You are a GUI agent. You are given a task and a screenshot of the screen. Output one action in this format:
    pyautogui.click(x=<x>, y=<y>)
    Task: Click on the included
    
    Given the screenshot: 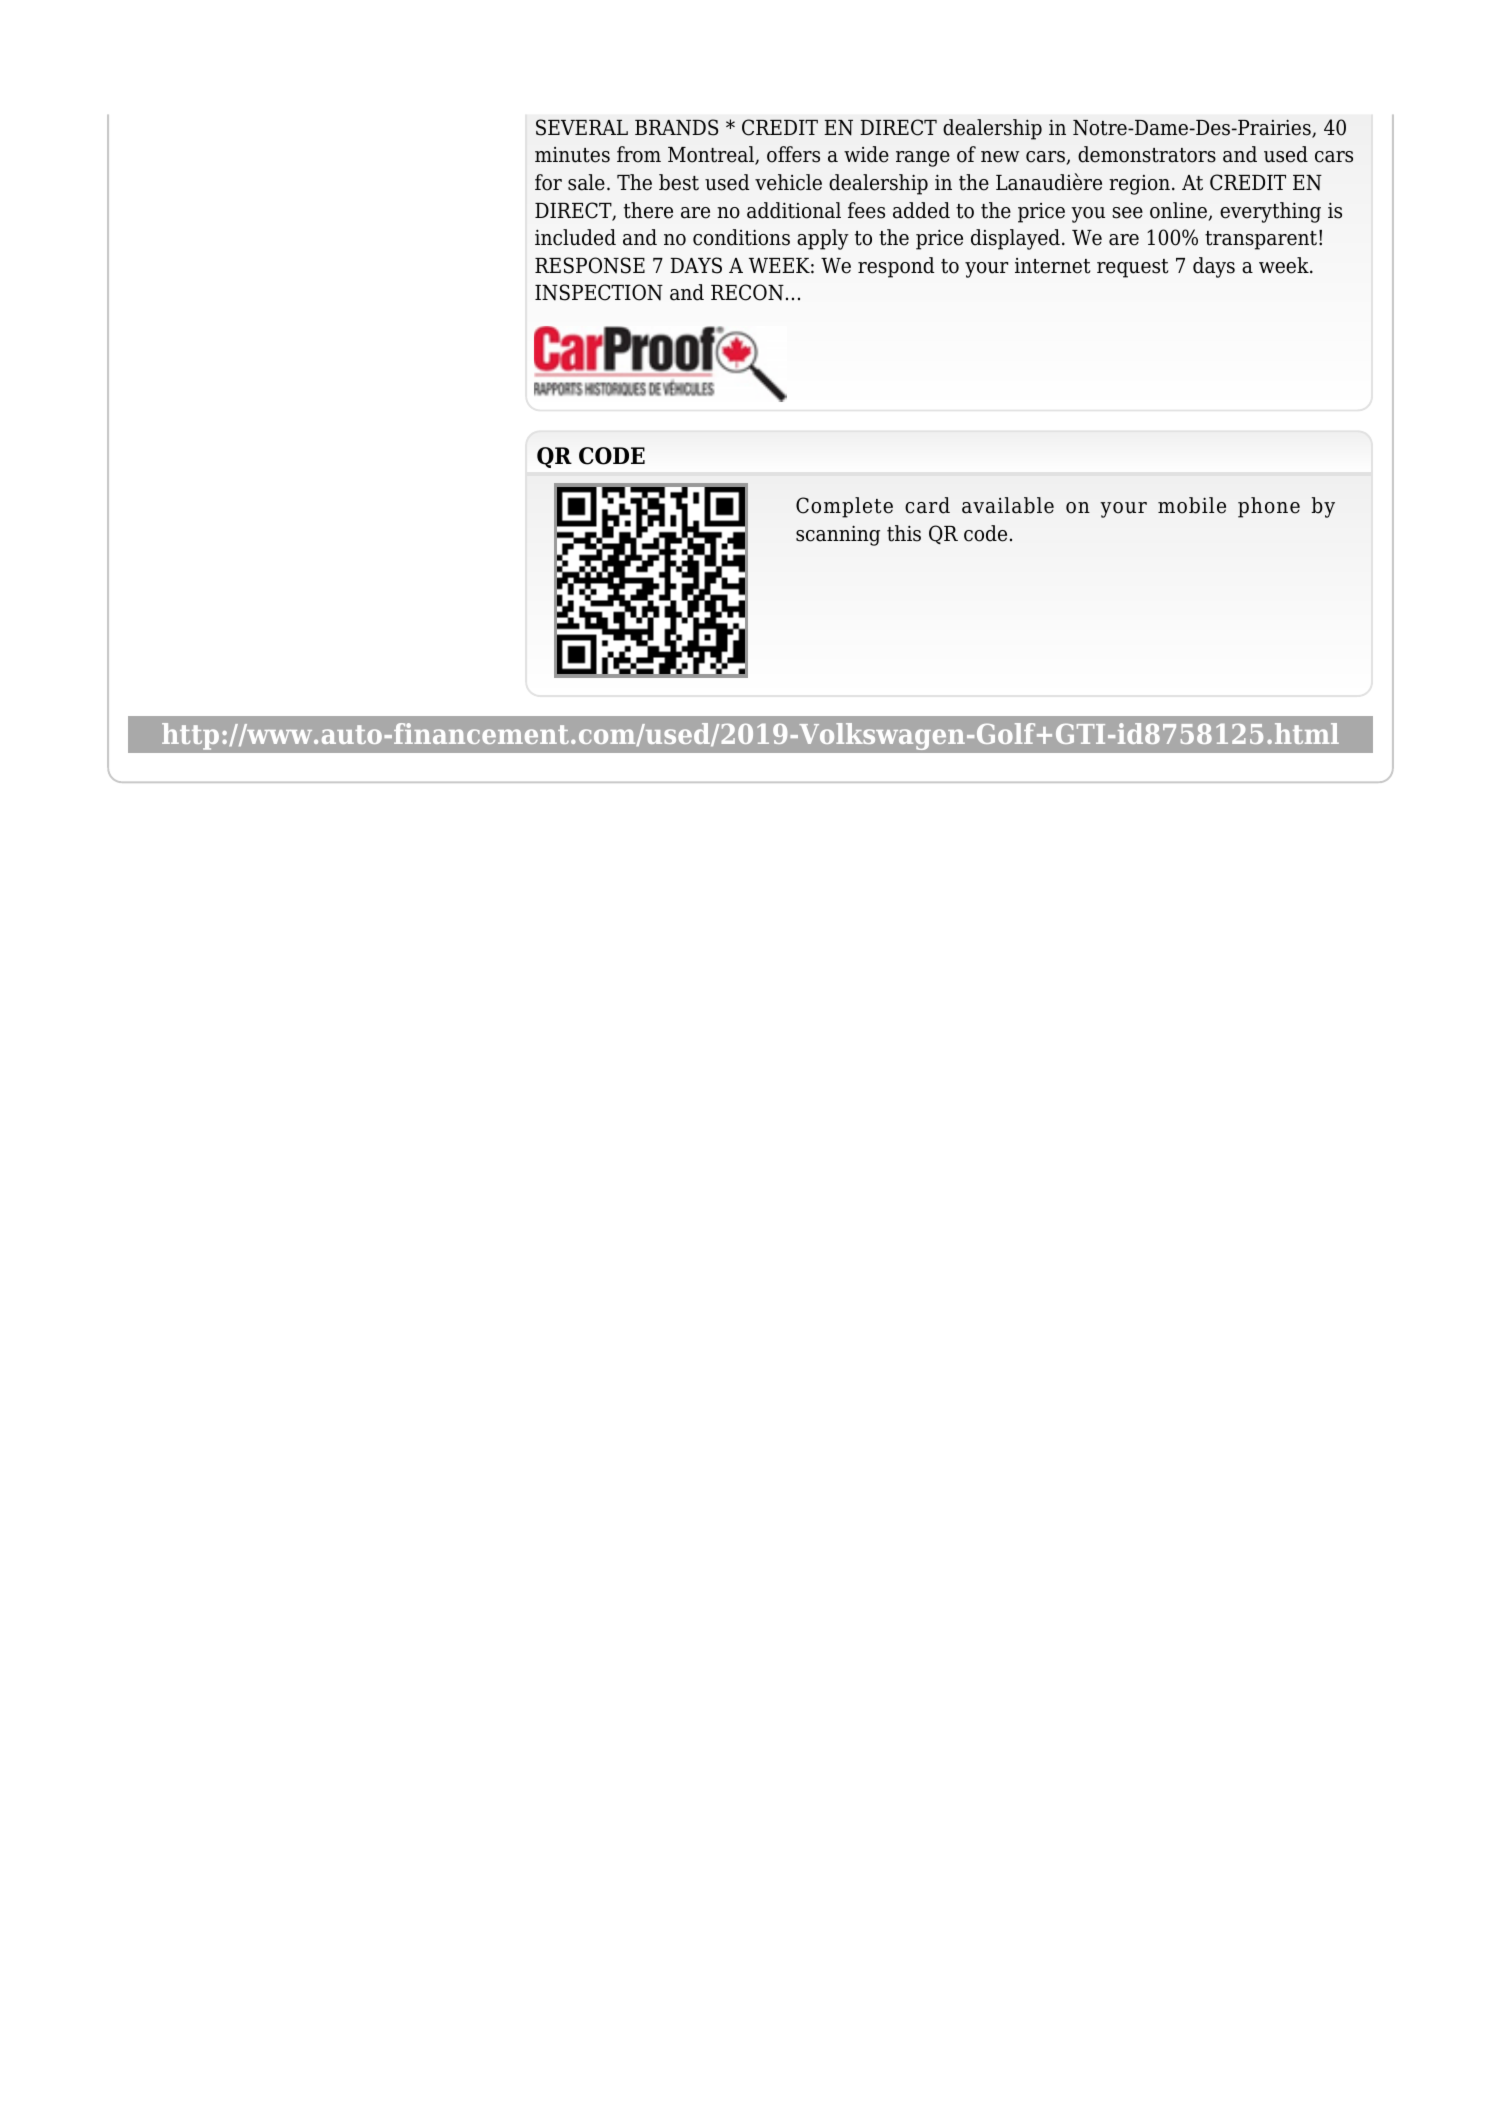 What is the action you would take?
    pyautogui.click(x=575, y=237)
